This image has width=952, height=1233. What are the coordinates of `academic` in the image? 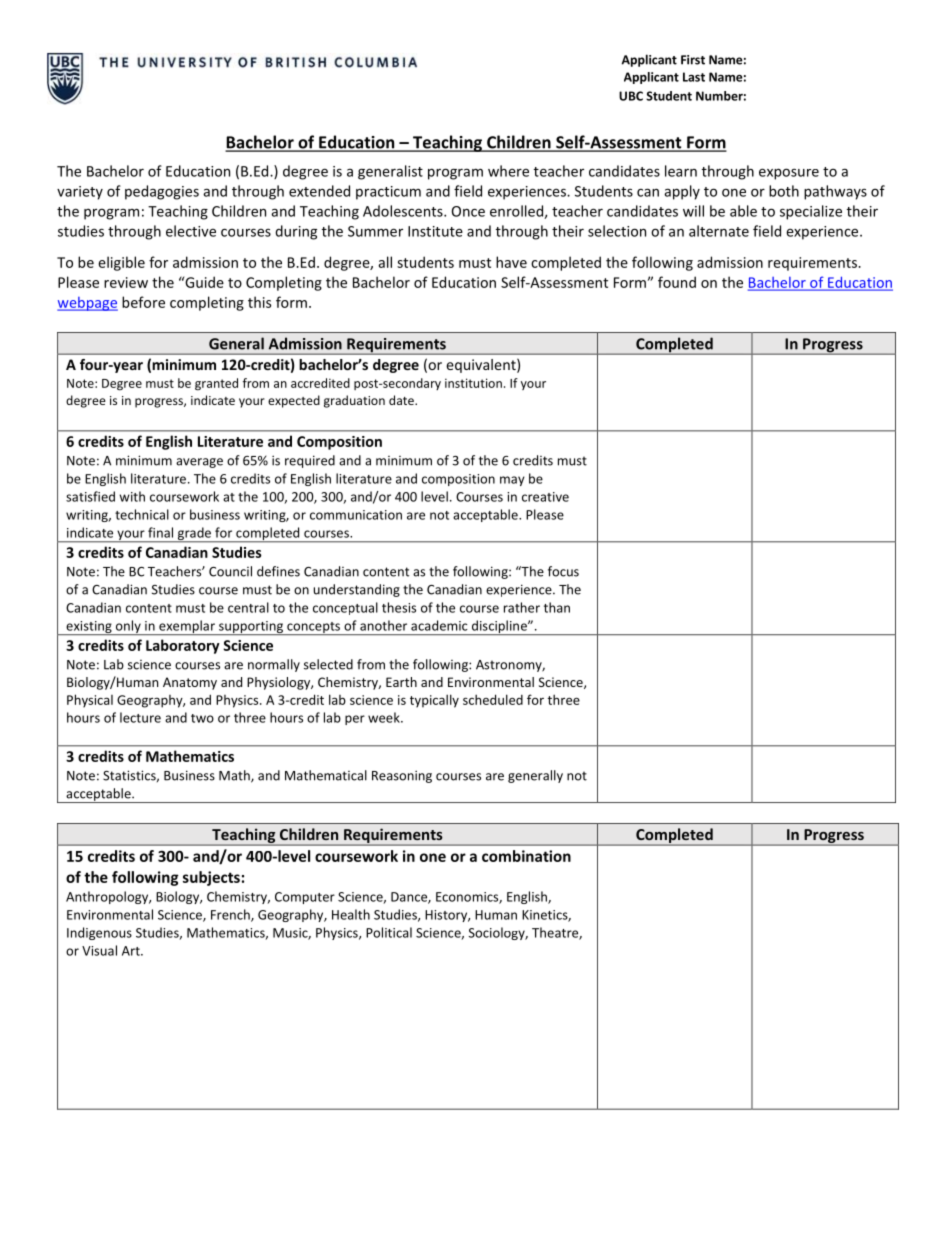 It's located at (439, 625).
